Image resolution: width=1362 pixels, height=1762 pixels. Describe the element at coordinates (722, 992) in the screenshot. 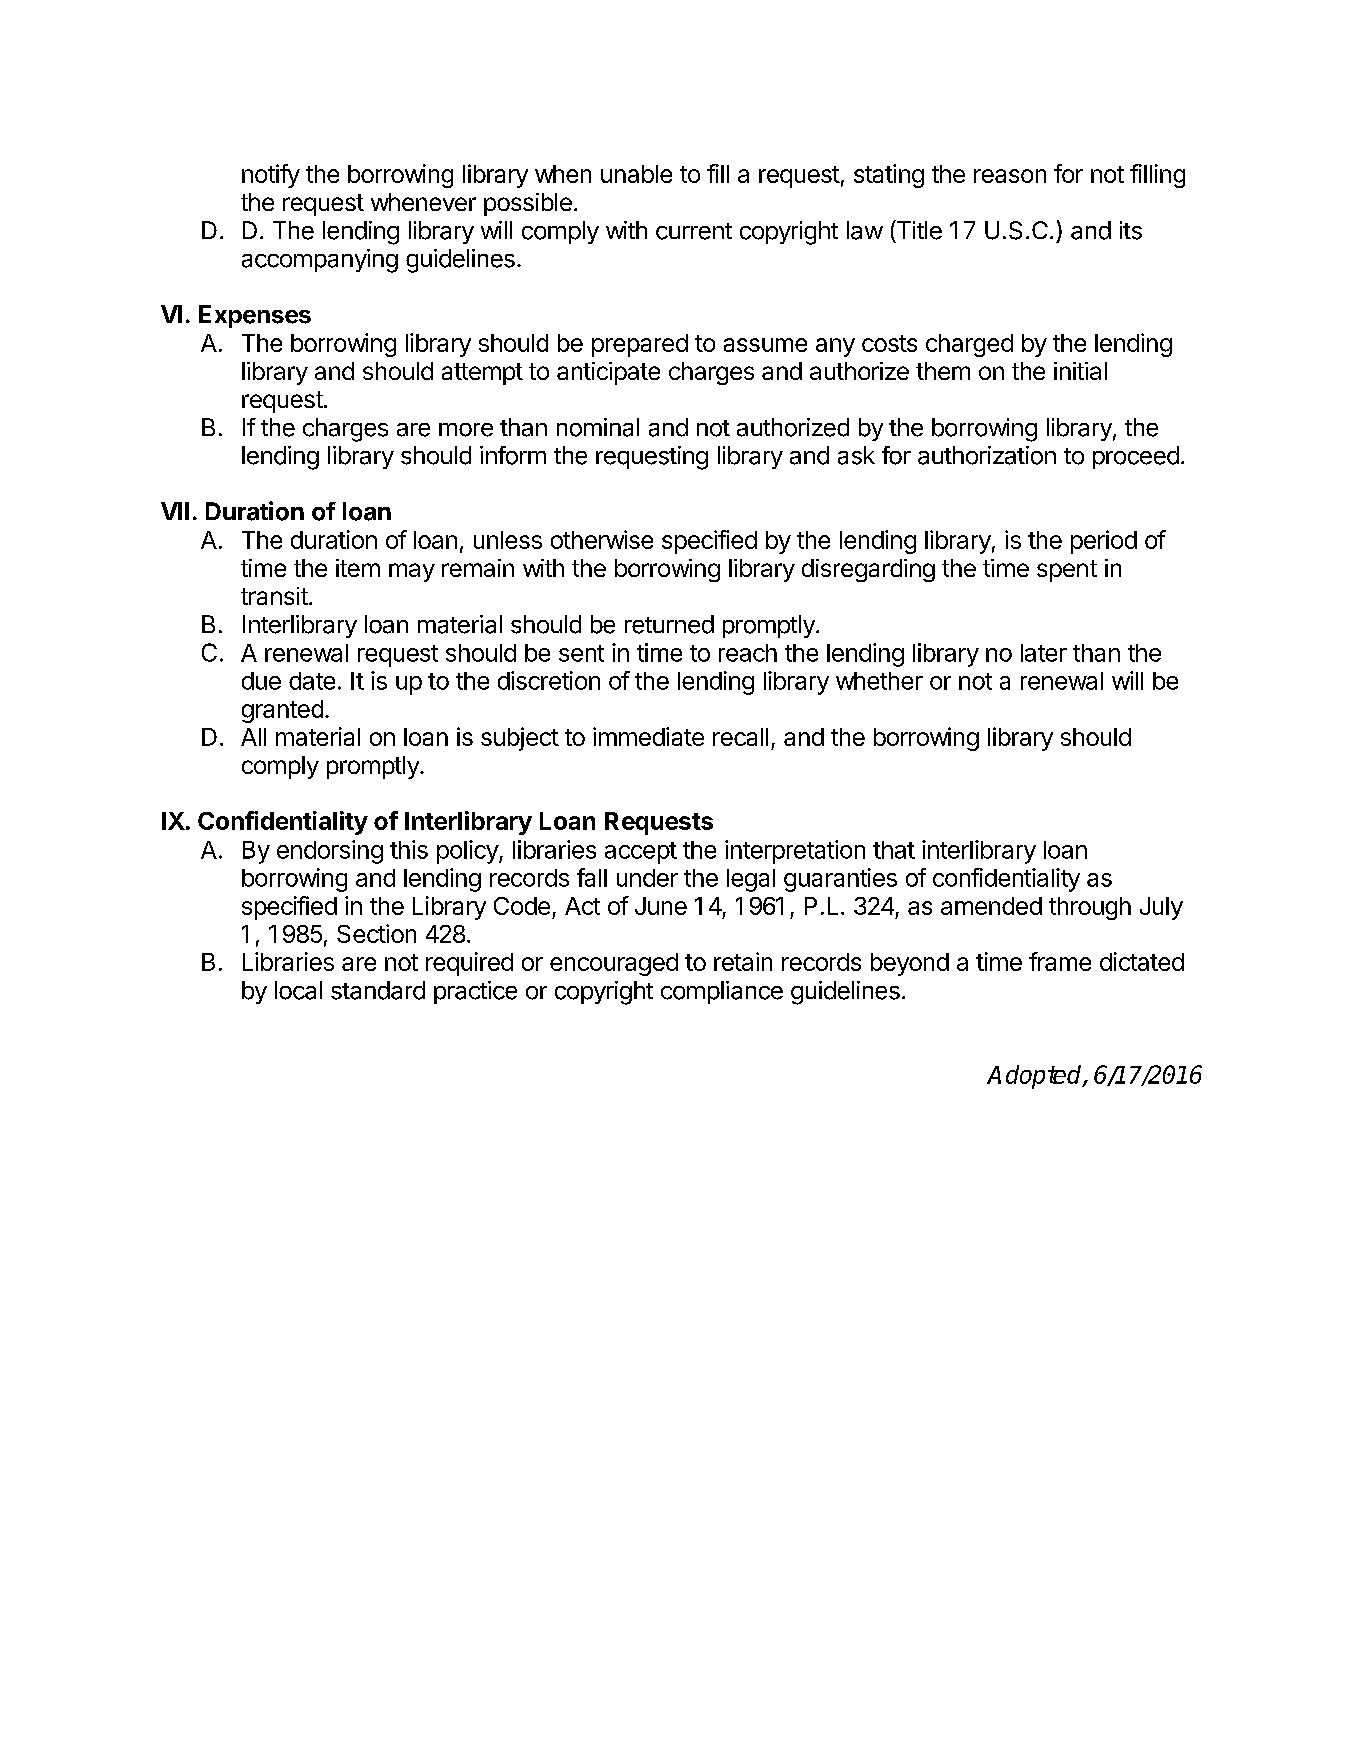

I see `compliance` at that location.
